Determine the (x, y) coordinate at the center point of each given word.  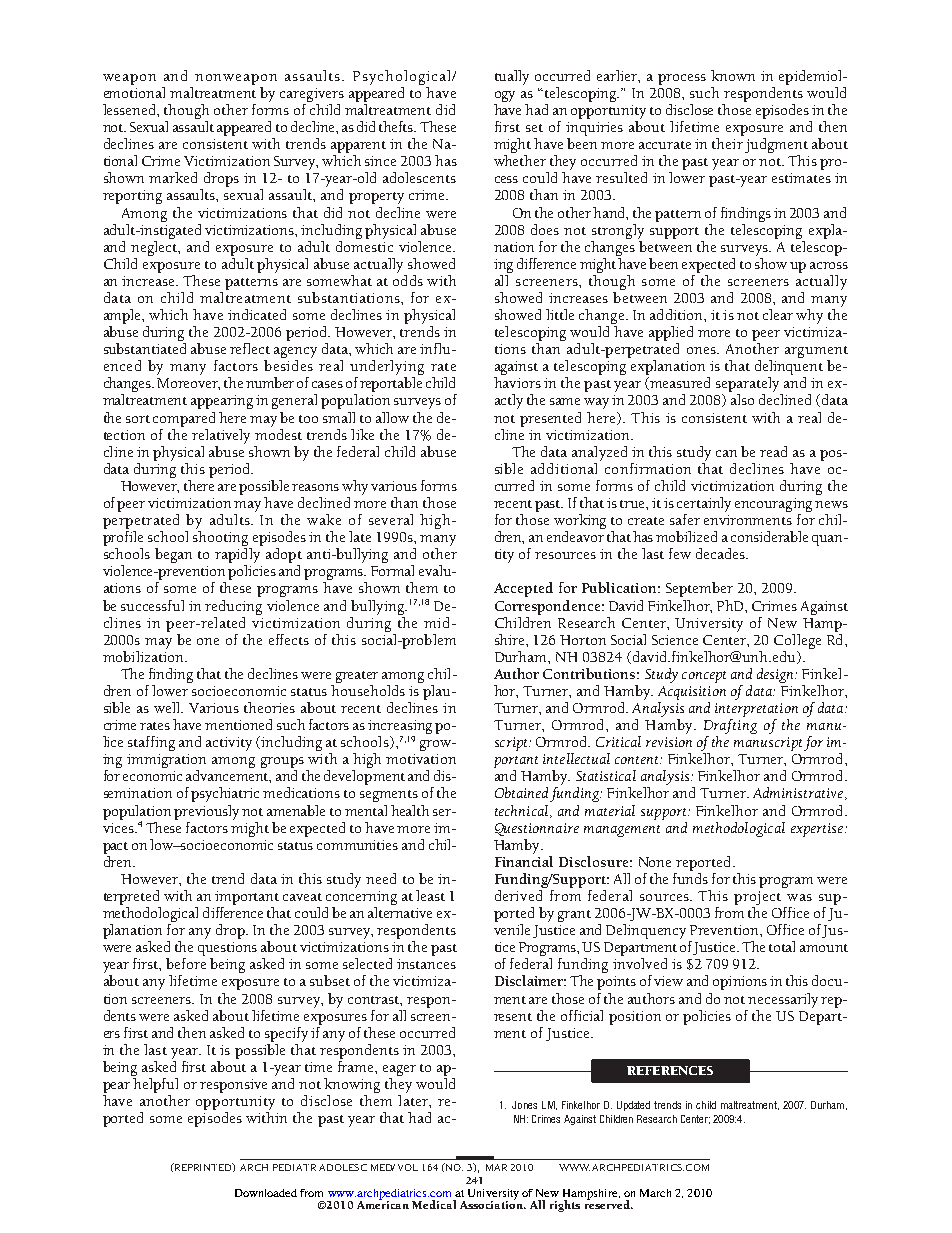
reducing (233, 607)
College (797, 641)
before (186, 963)
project (757, 898)
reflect (250, 348)
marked (173, 177)
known (733, 75)
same (565, 401)
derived (518, 895)
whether (520, 160)
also (742, 399)
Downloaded (266, 1193)
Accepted (523, 589)
